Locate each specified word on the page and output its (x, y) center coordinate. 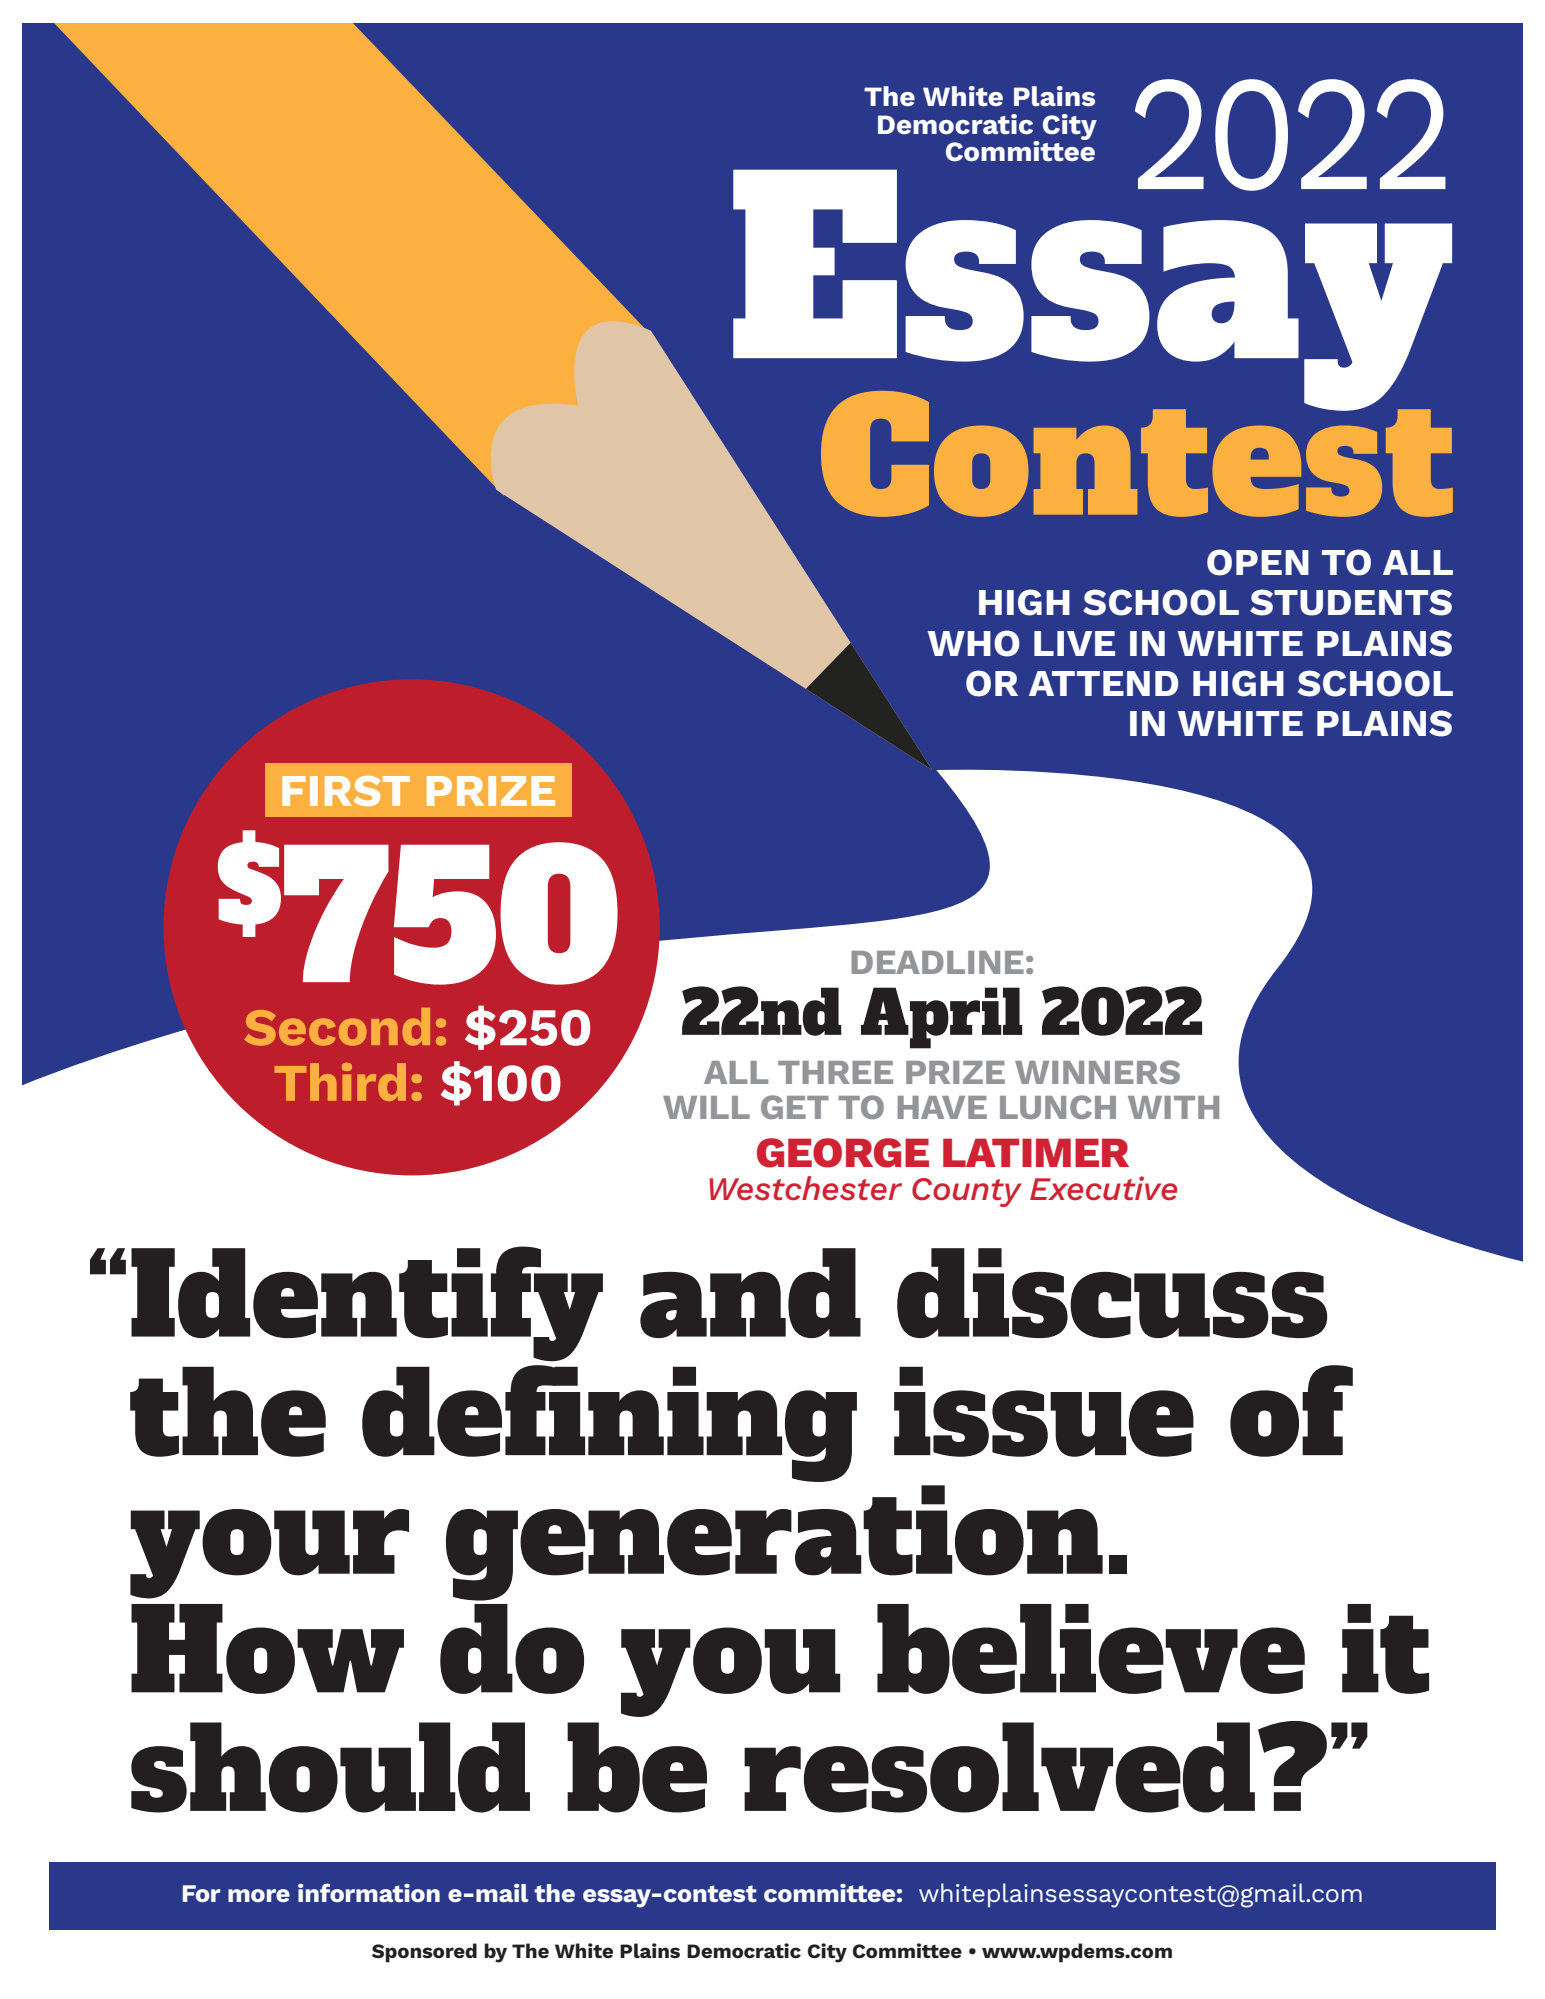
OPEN (1258, 562)
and (750, 1293)
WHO (974, 643)
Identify (367, 1303)
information (369, 1892)
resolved (999, 1767)
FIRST (346, 791)
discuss (1112, 1293)
